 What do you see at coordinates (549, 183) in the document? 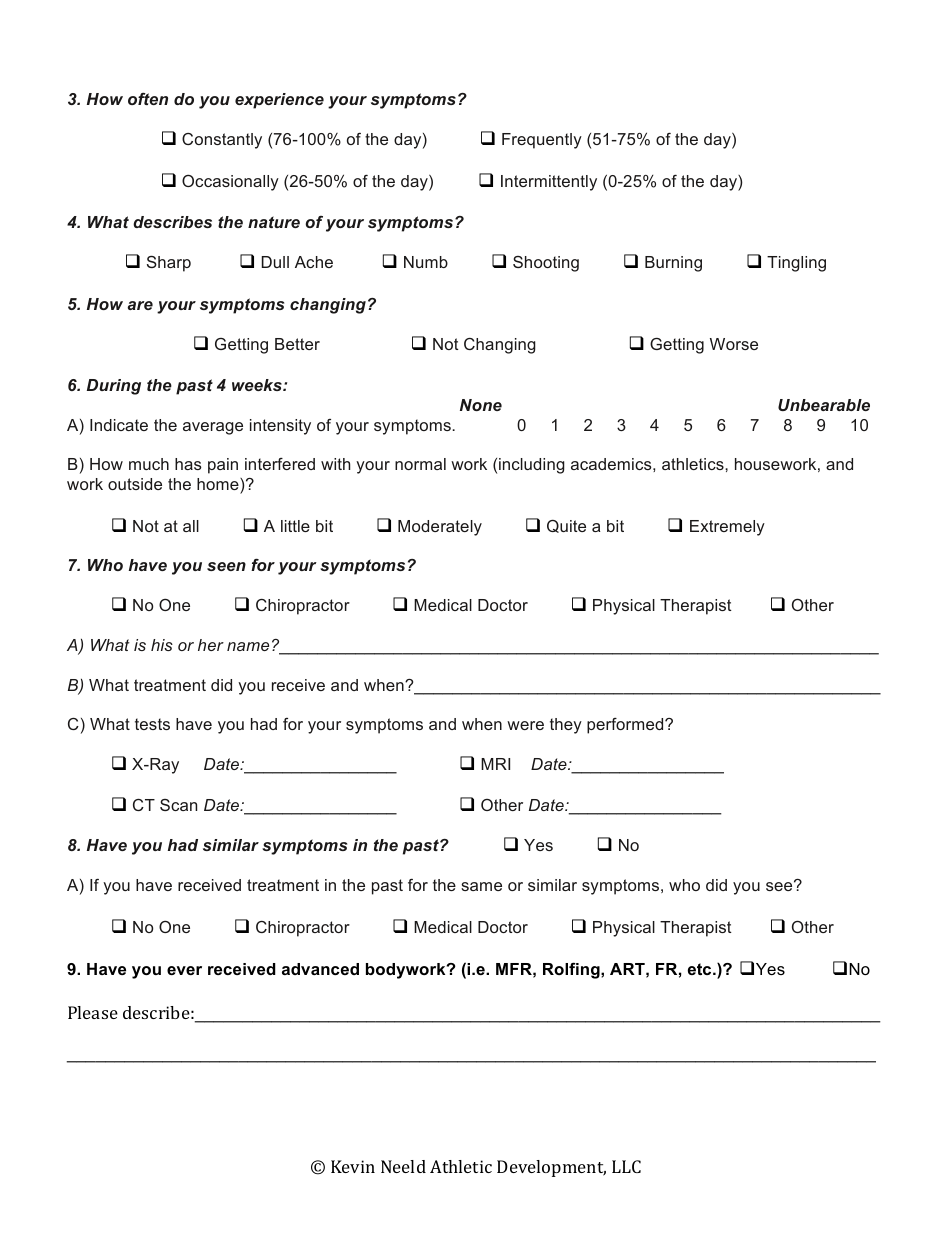
I see `Intermittently` at bounding box center [549, 183].
